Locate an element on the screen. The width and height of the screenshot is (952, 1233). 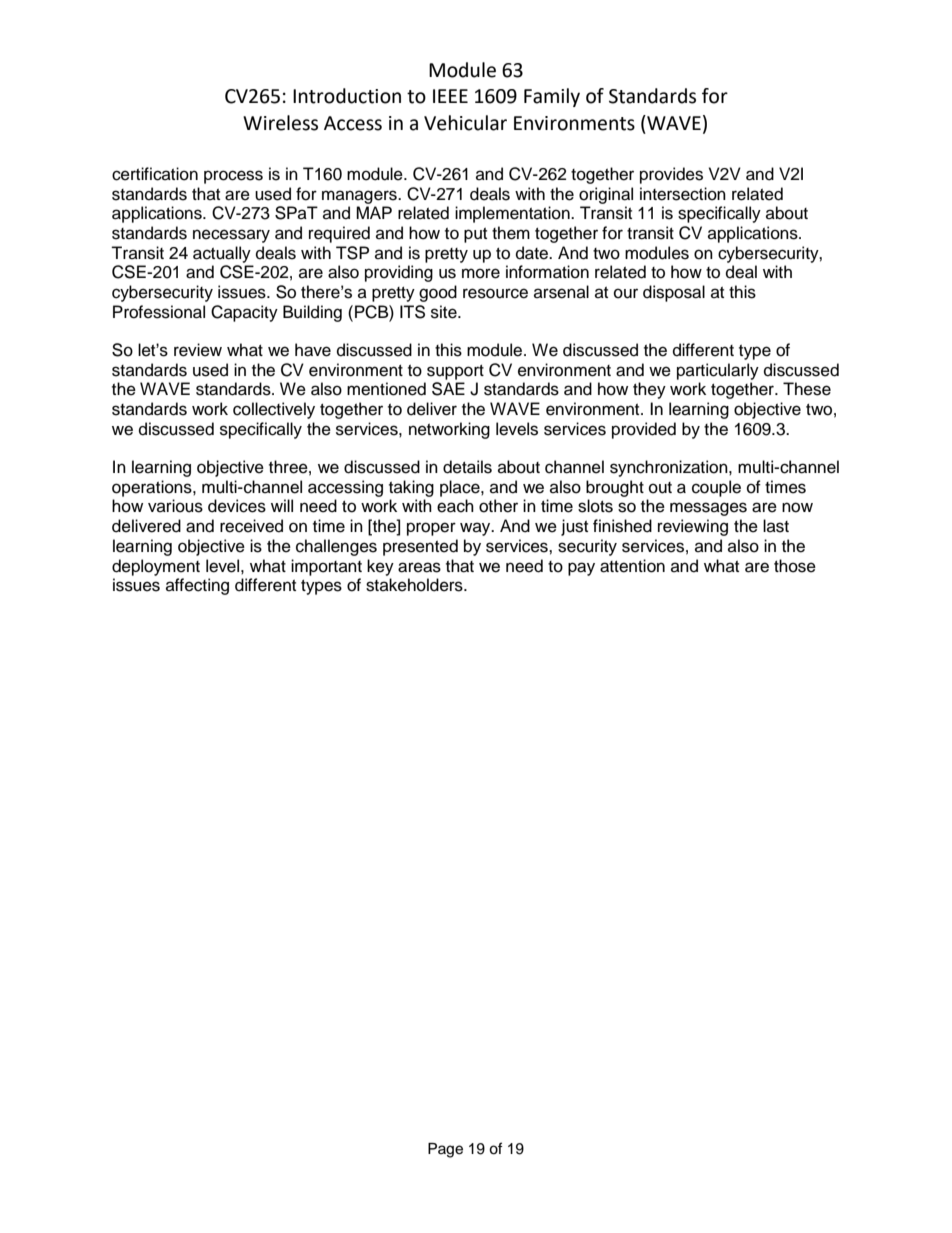
affecting is located at coordinates (197, 586).
